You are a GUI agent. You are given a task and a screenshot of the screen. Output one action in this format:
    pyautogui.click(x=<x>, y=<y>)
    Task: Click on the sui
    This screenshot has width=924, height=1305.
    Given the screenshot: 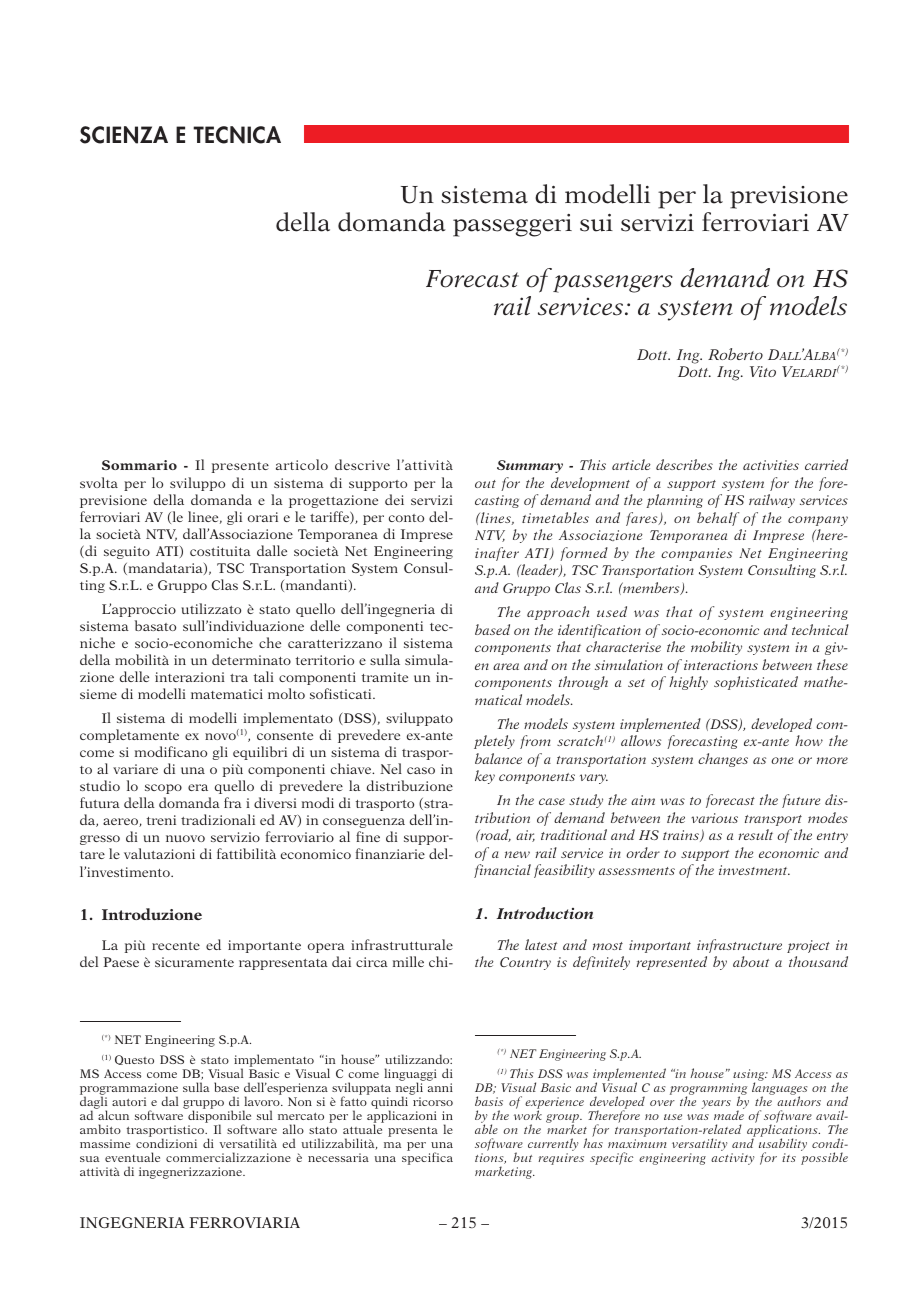 What is the action you would take?
    pyautogui.click(x=596, y=223)
